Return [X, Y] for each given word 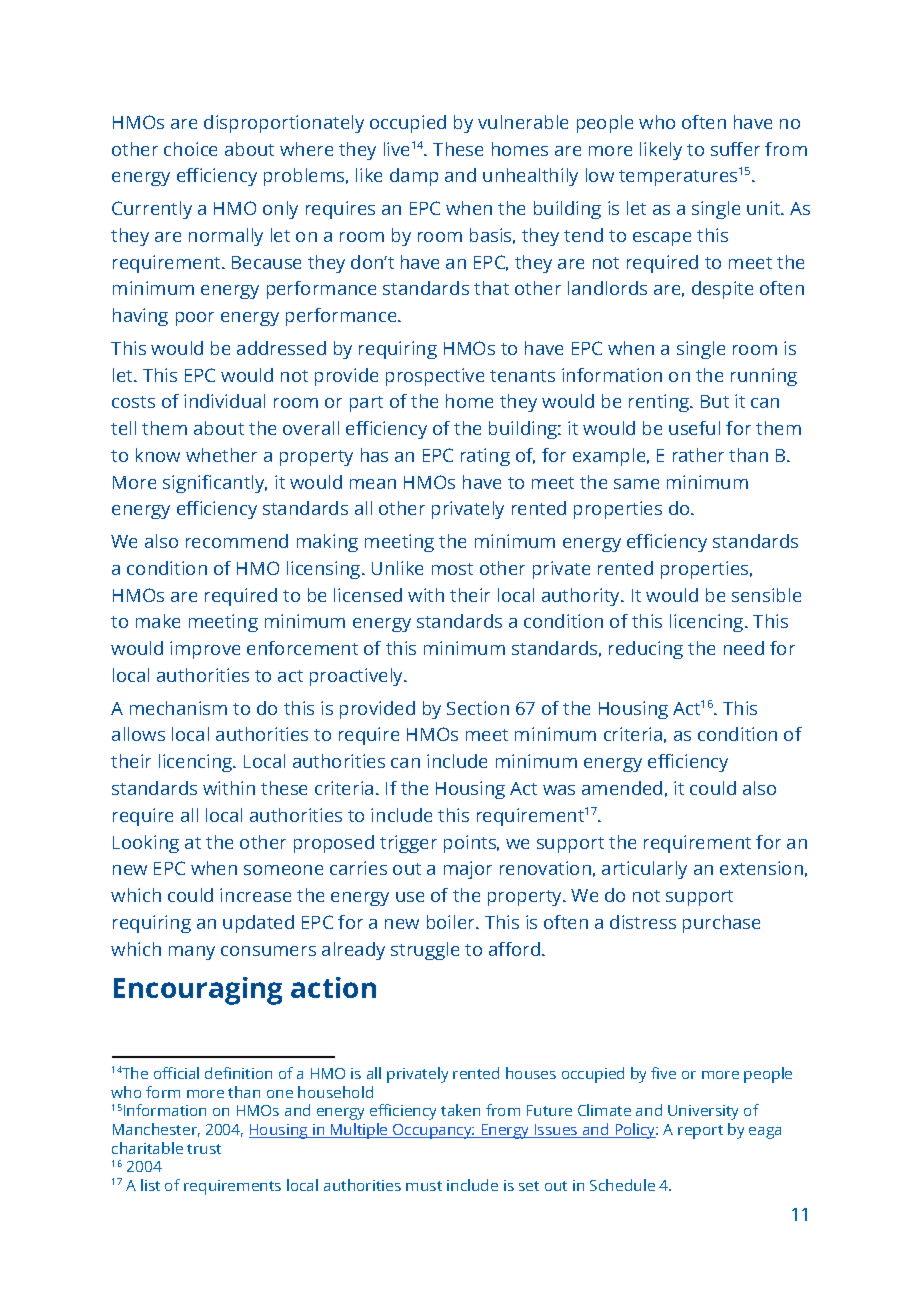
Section [478, 708]
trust [204, 1149]
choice [190, 149]
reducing [646, 650]
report [700, 1132]
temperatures [678, 178]
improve [205, 650]
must [424, 1186]
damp [414, 177]
